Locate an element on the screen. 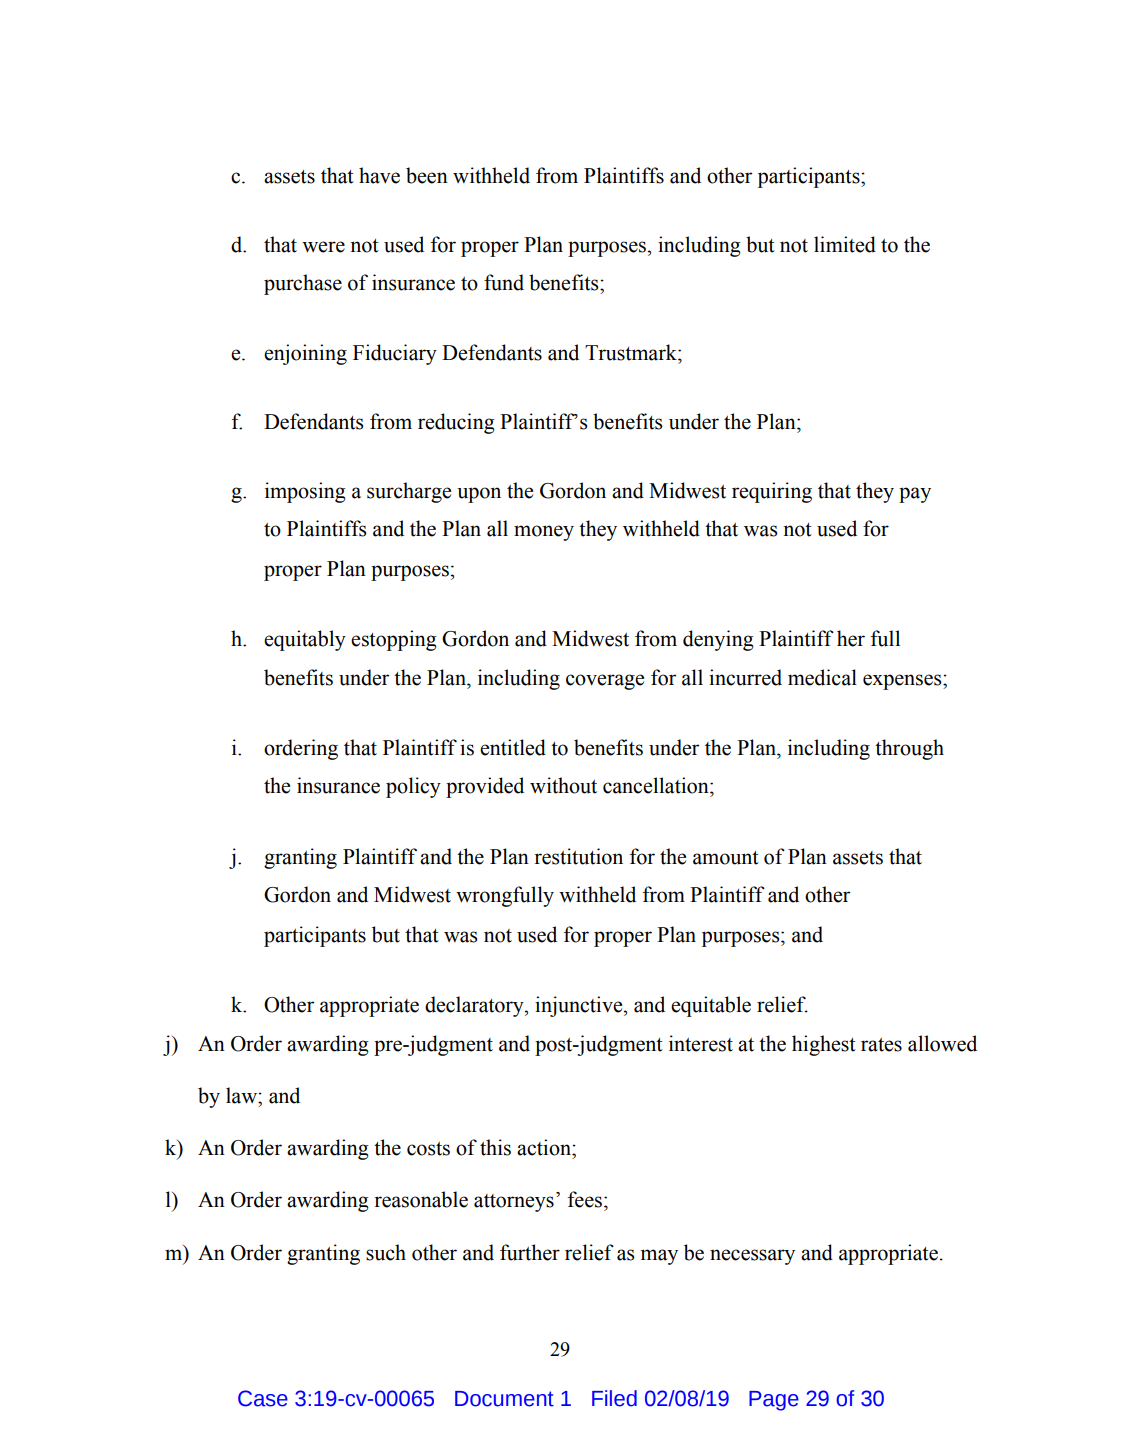 The width and height of the screenshot is (1122, 1452). Case is located at coordinates (263, 1398).
